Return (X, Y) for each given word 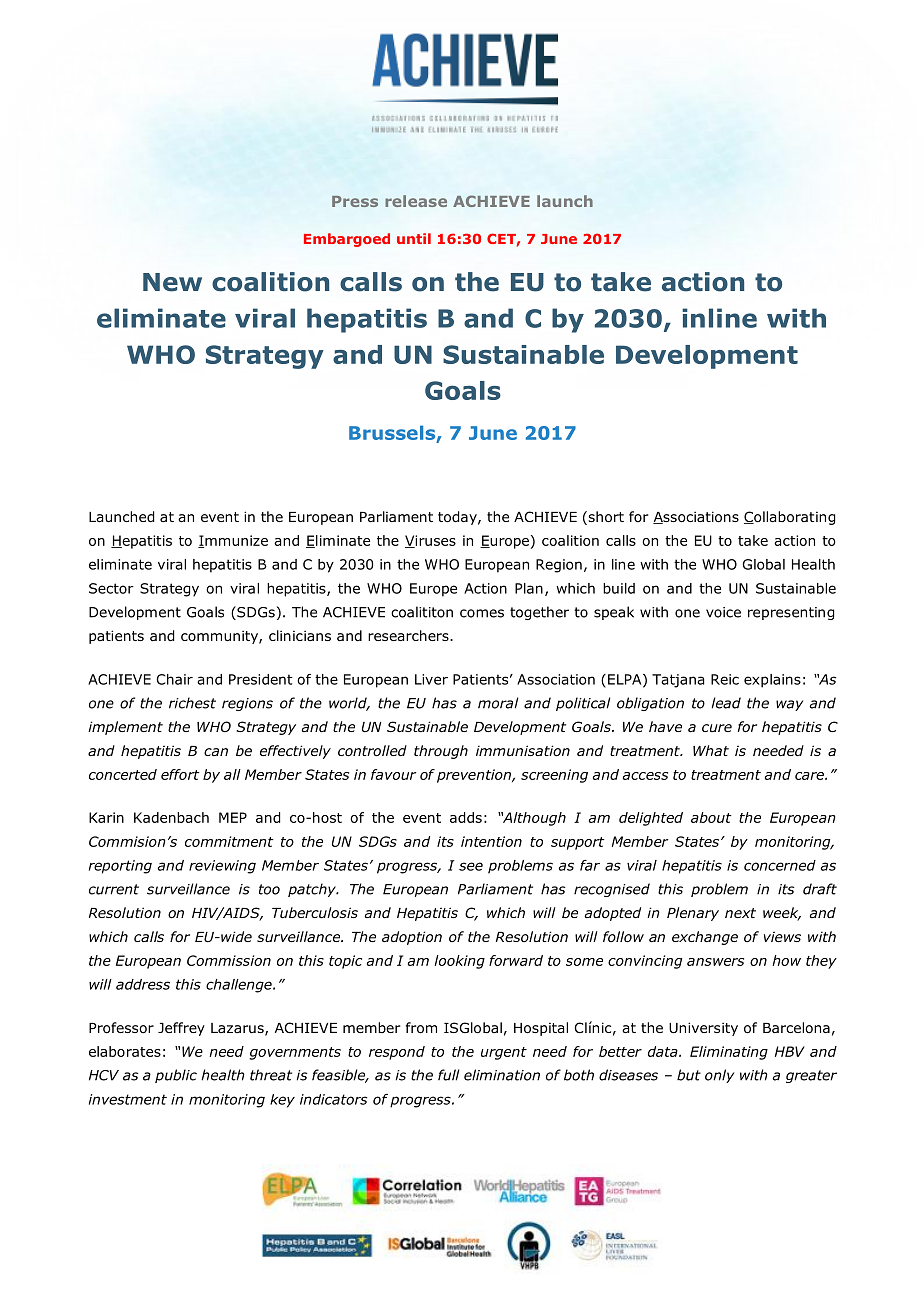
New (172, 282)
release (416, 201)
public (176, 1076)
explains (772, 681)
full (448, 1075)
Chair (174, 679)
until (414, 238)
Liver (431, 679)
